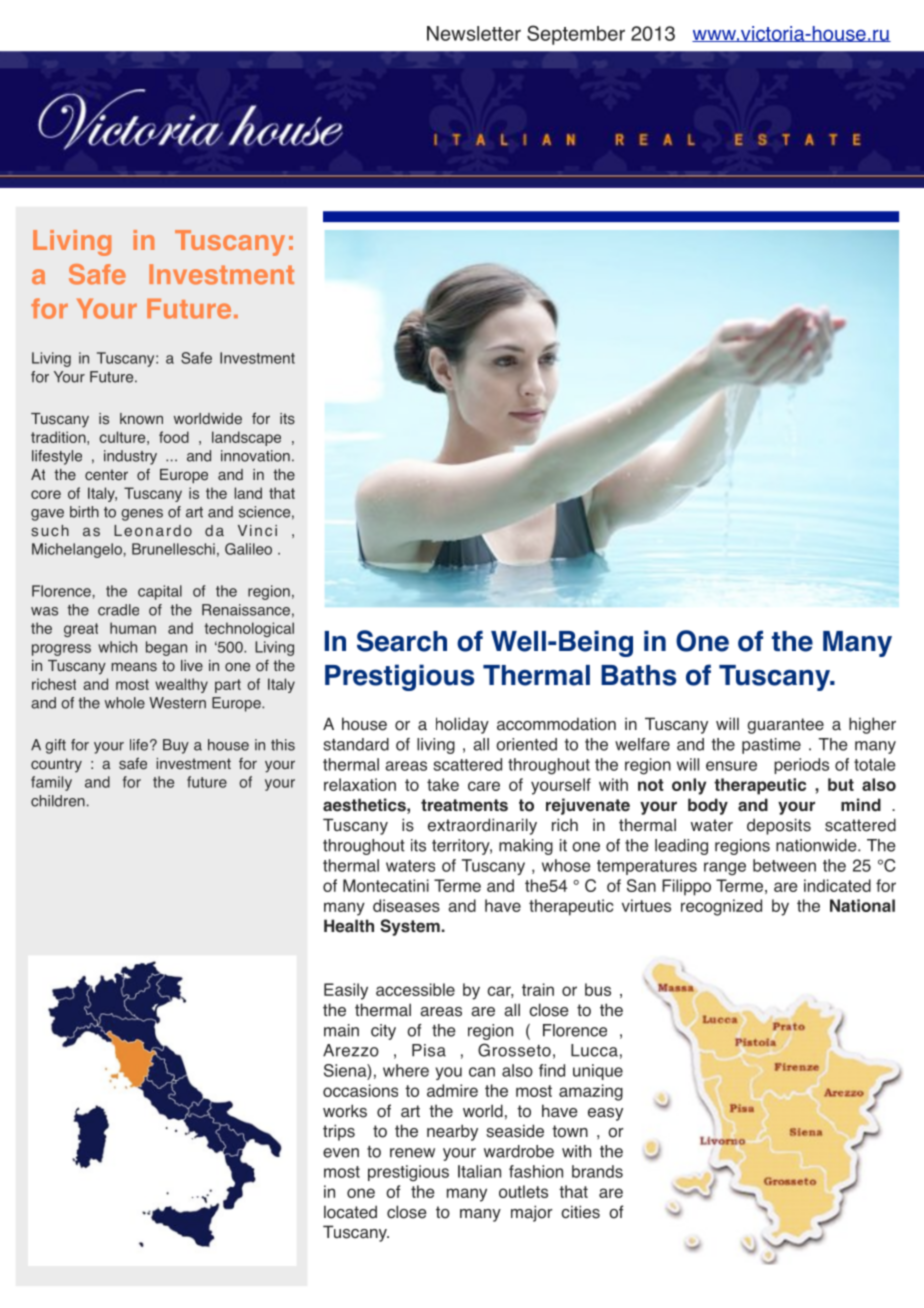 This page has height=1308, width=924. Describe the element at coordinates (474, 33) in the page. I see `Newsletter` at that location.
